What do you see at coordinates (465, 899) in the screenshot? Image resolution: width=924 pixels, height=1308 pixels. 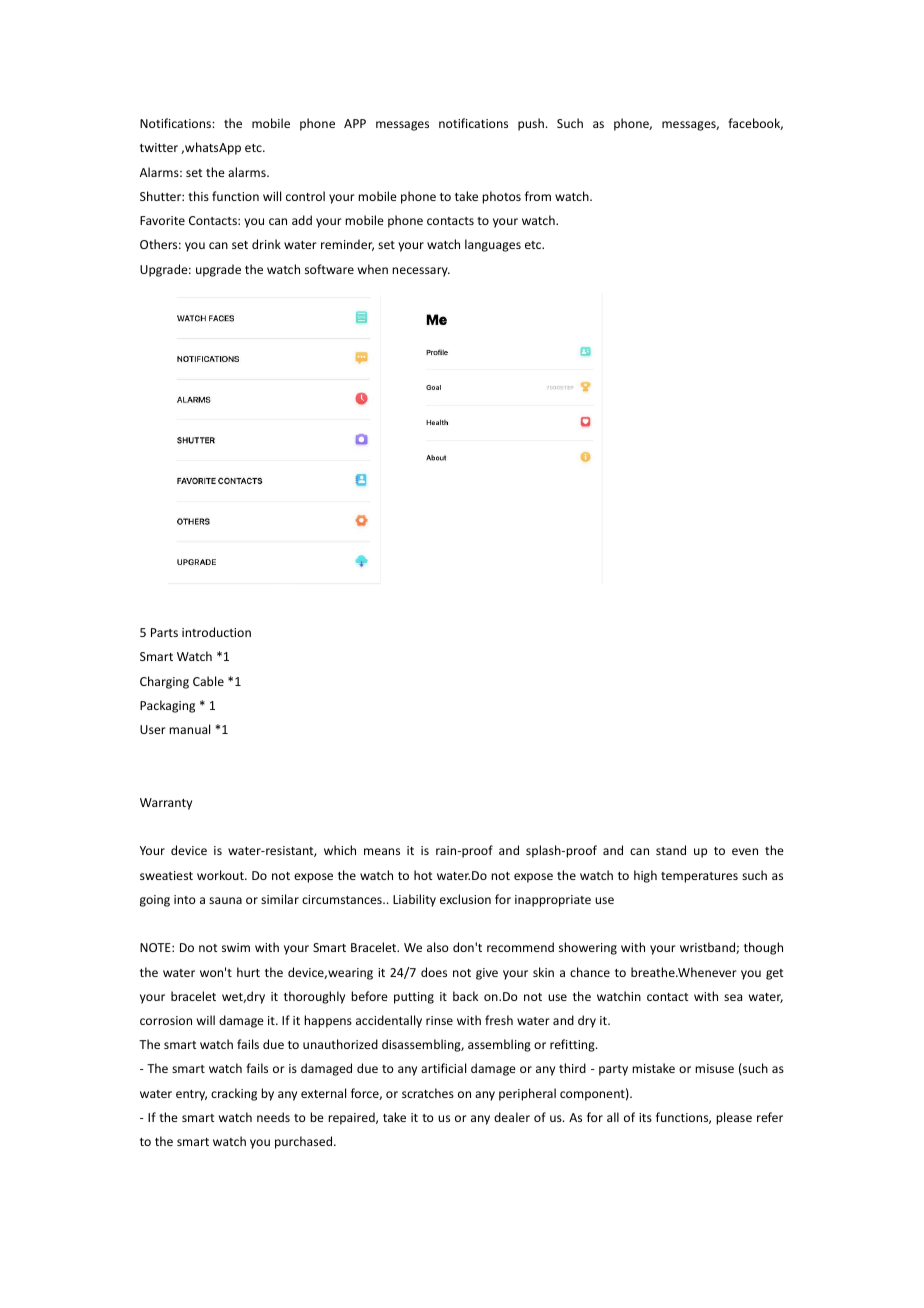 I see `exclusion` at bounding box center [465, 899].
